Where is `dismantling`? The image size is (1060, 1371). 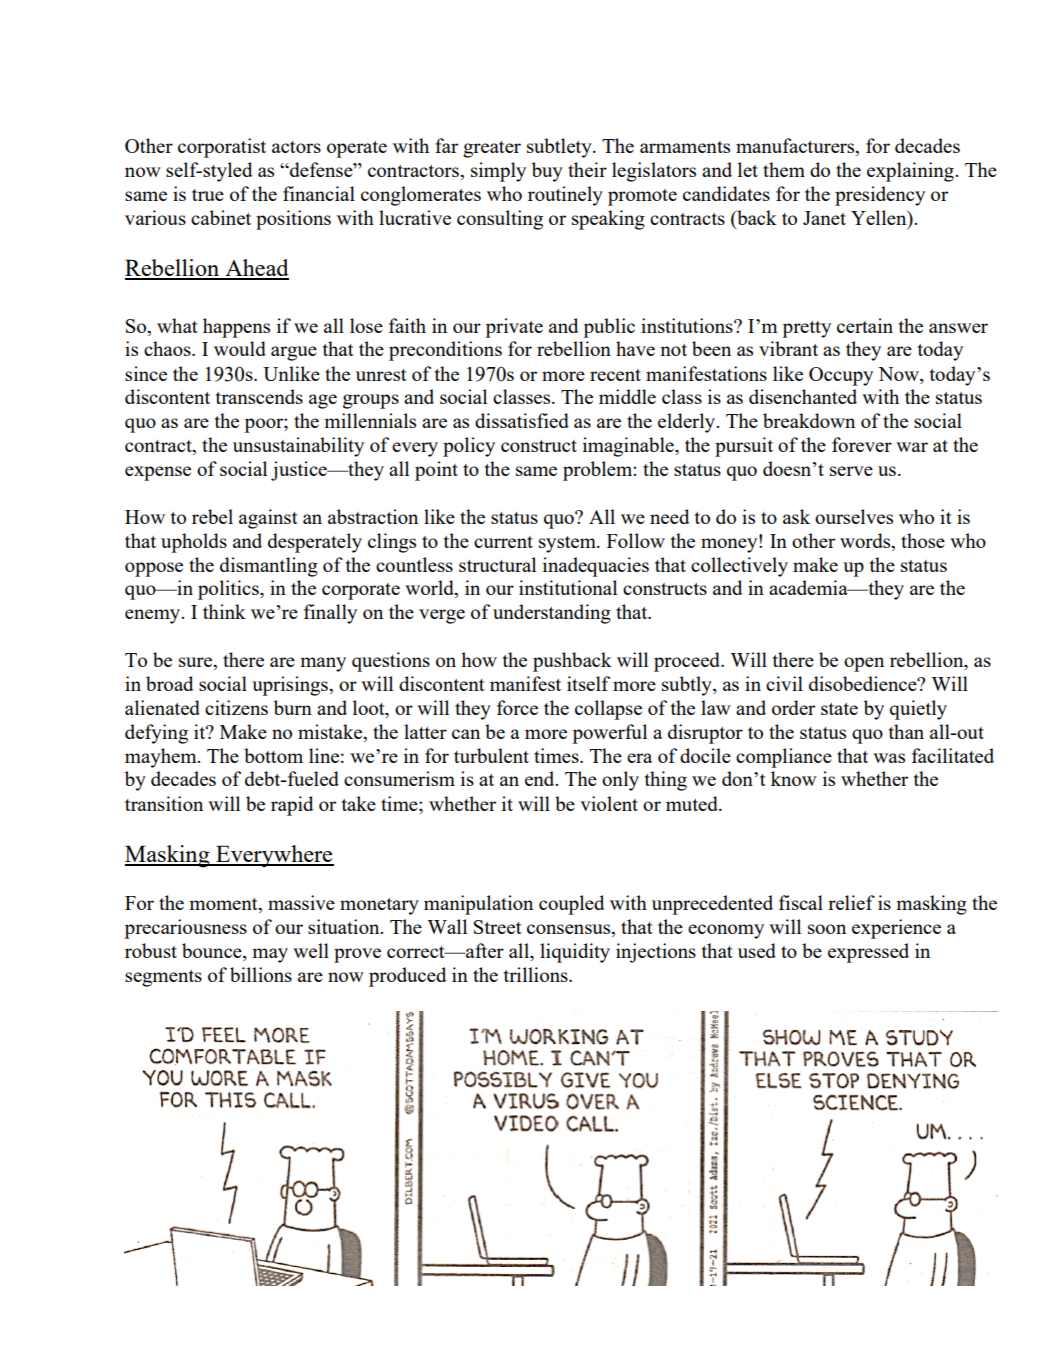 dismantling is located at coordinates (269, 567).
